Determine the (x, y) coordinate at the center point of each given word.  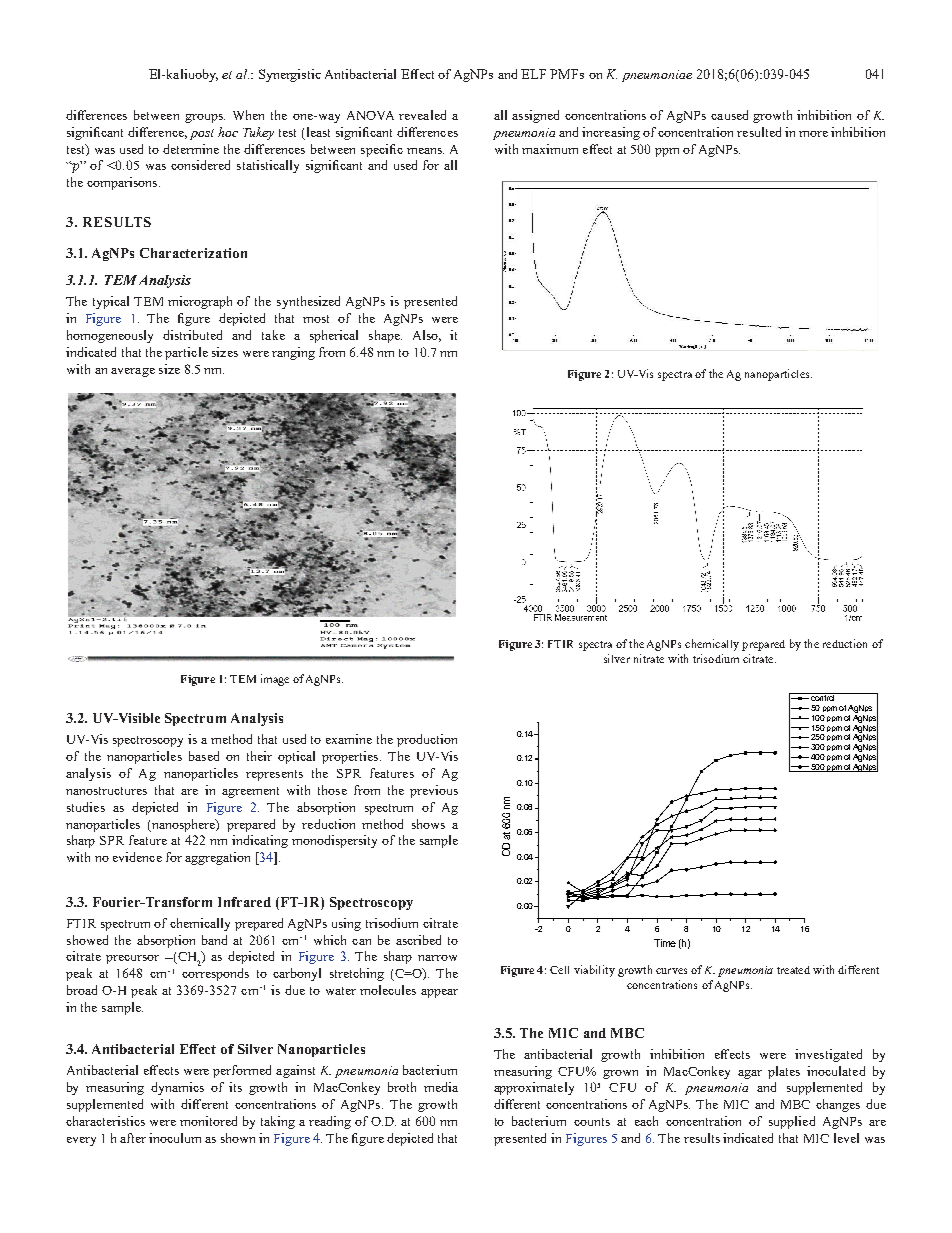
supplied (792, 1122)
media (441, 1087)
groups (205, 118)
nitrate (649, 658)
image (275, 680)
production (427, 740)
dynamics (177, 1088)
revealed (422, 115)
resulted (759, 132)
